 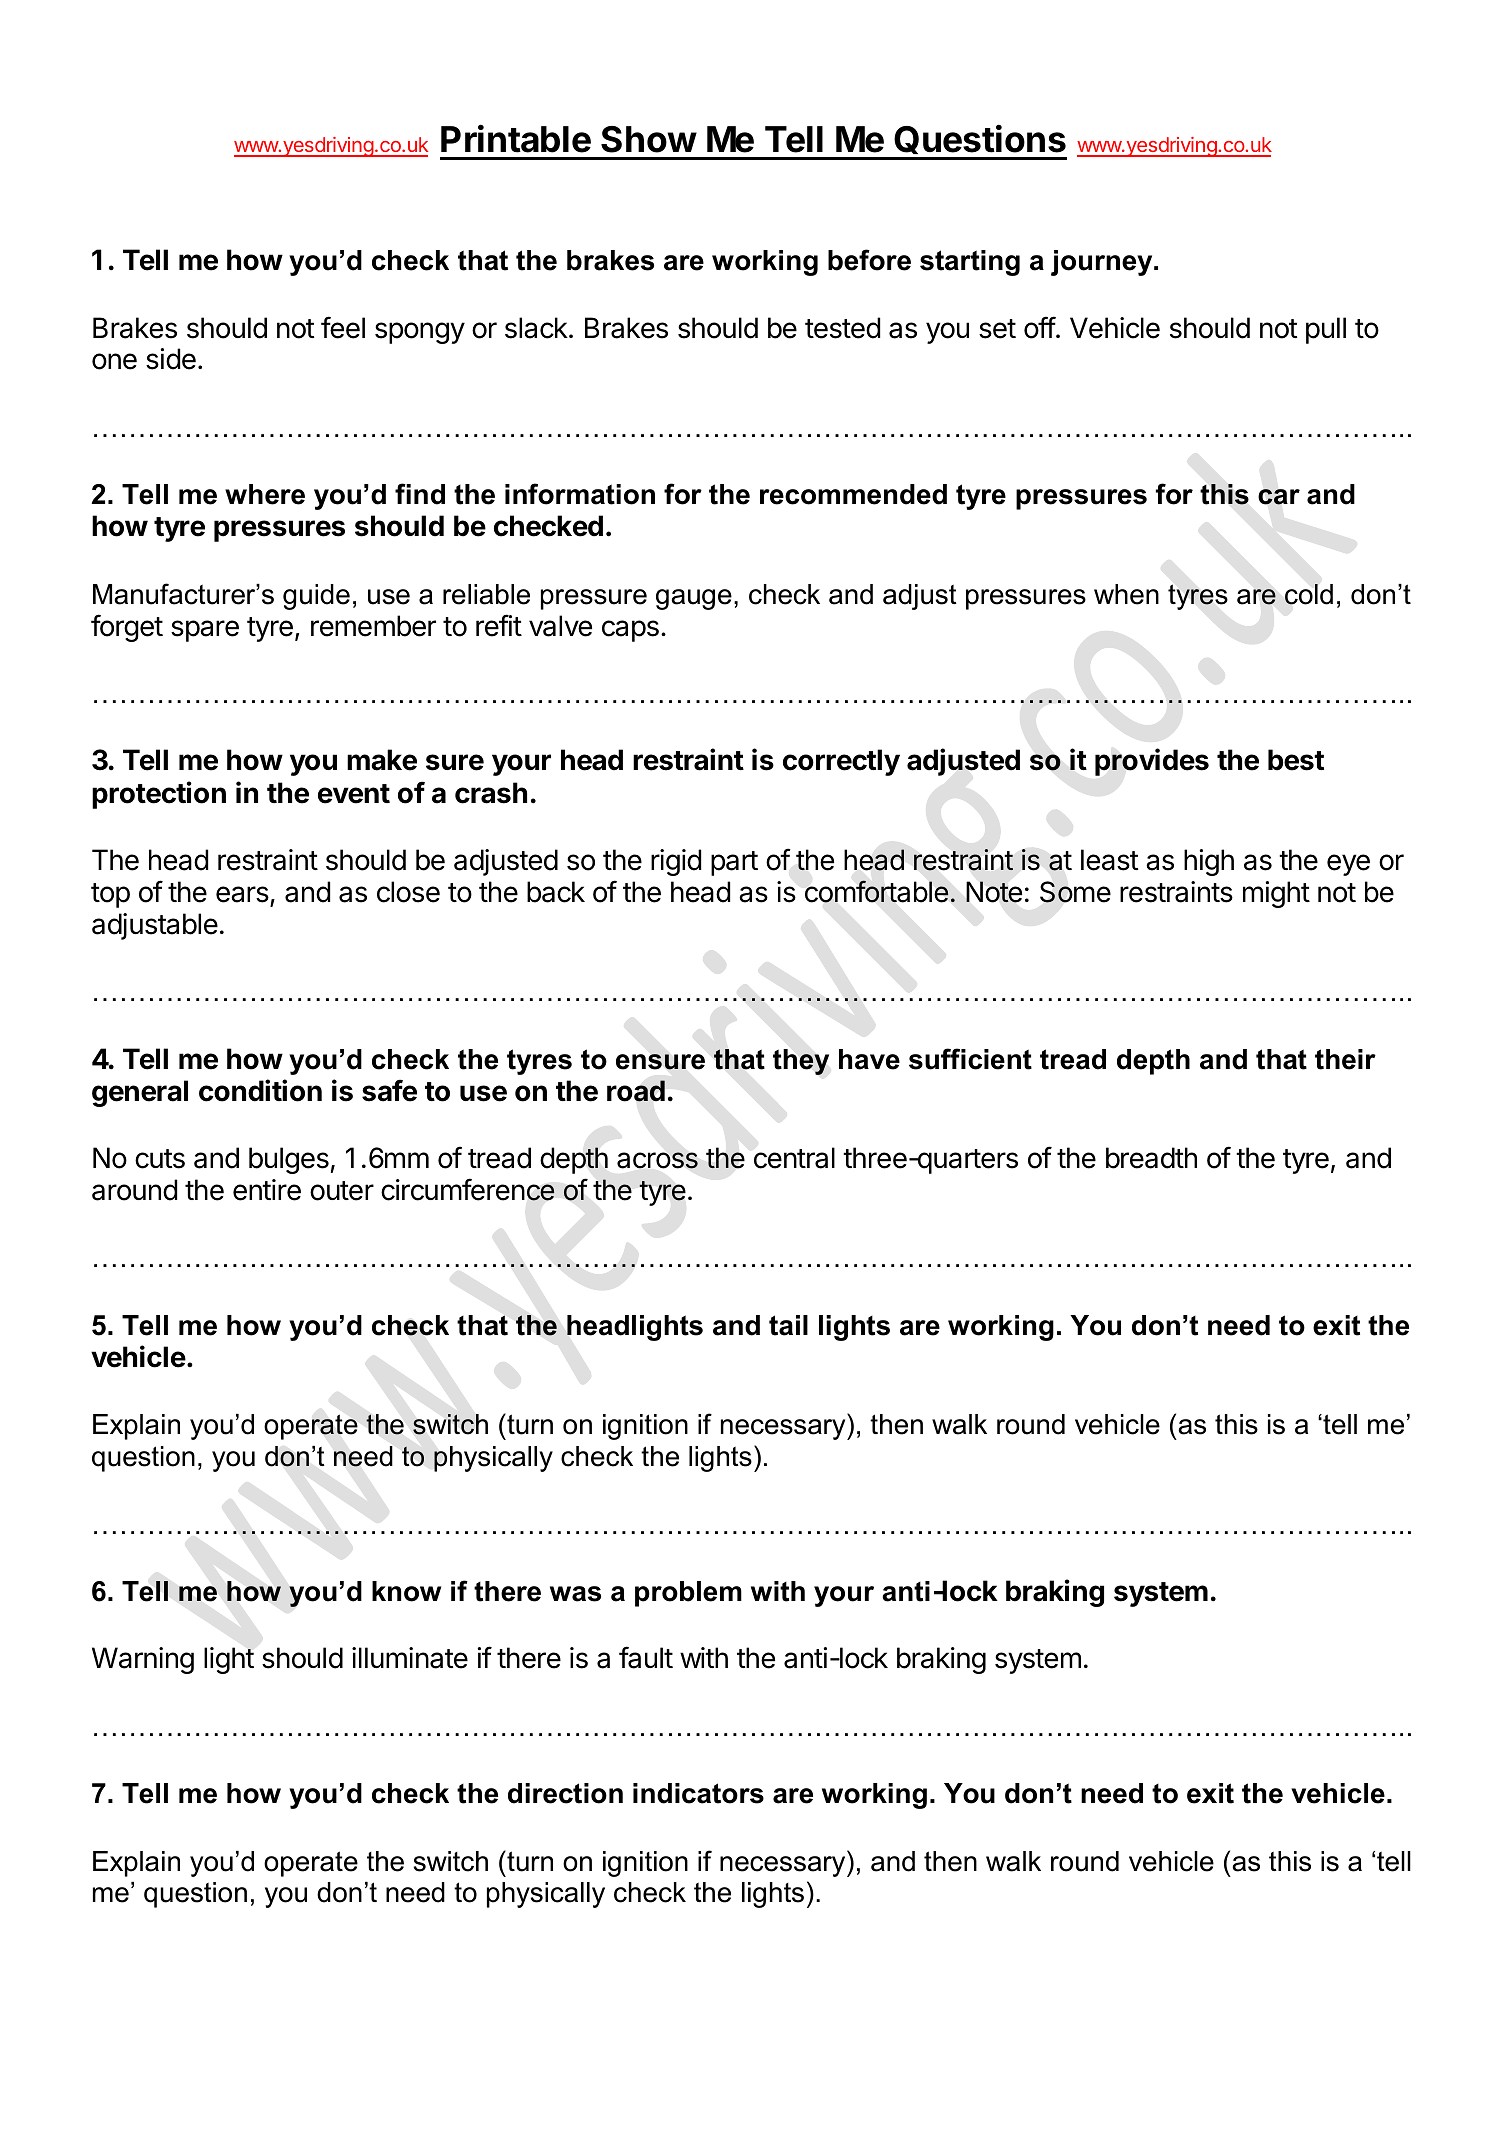 I want to click on Warning, so click(x=143, y=1660).
